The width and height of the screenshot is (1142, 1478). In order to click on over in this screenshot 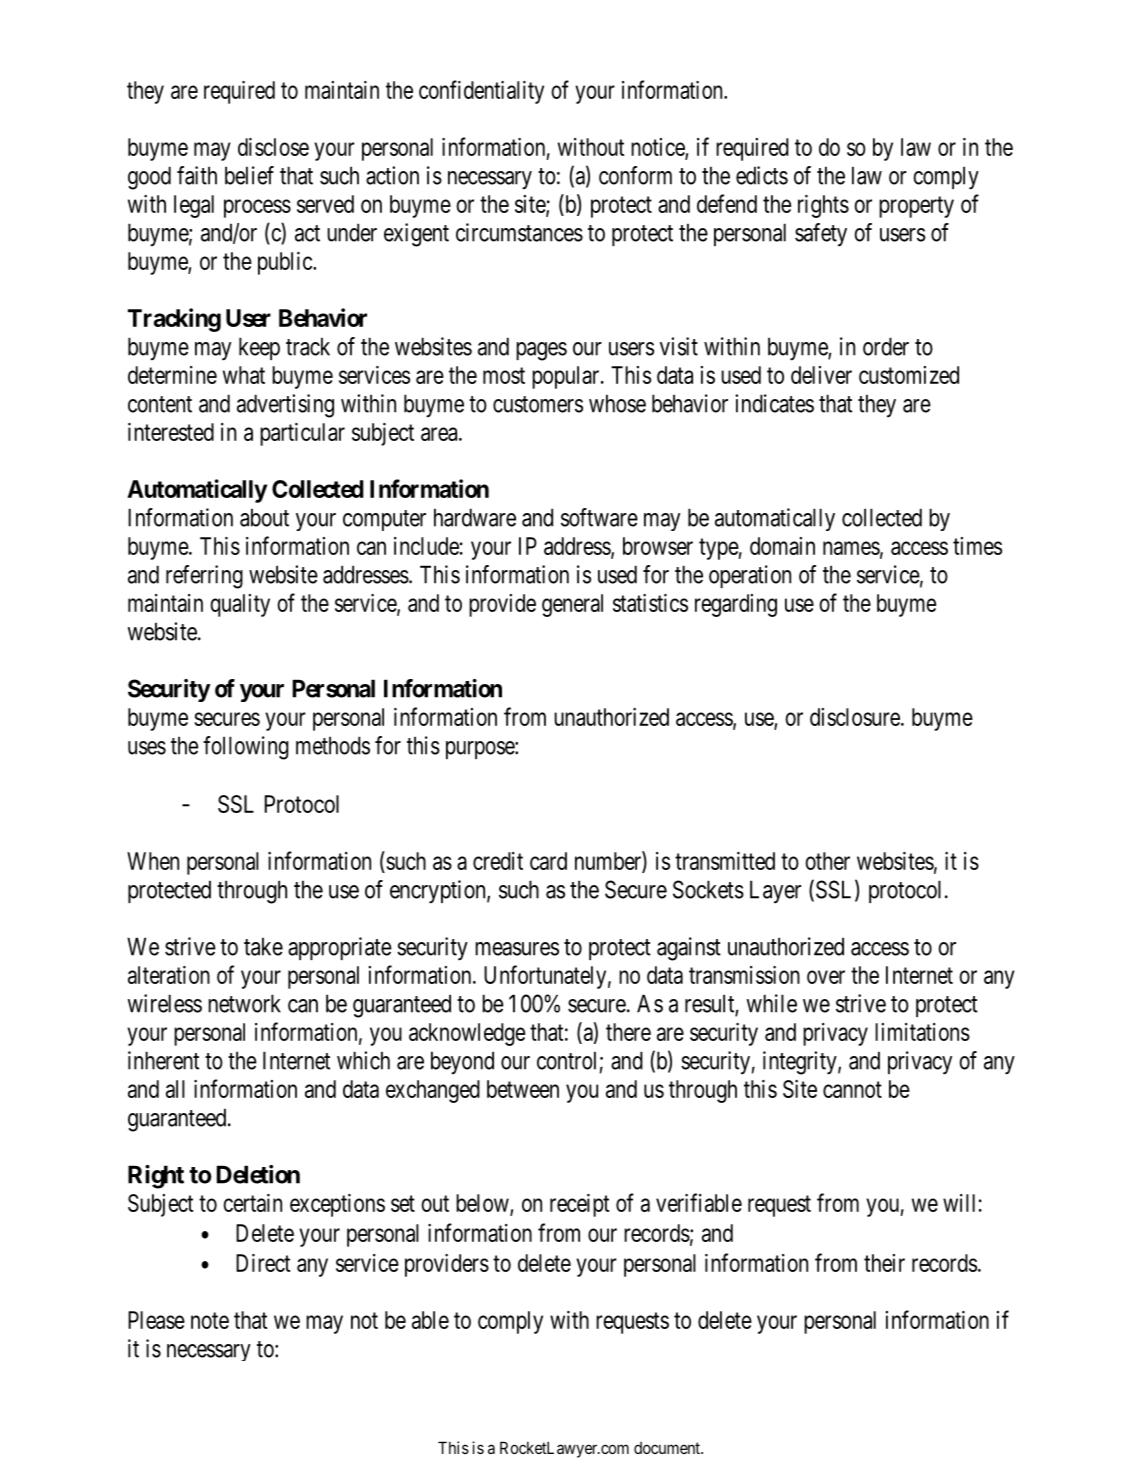, I will do `click(826, 977)`.
